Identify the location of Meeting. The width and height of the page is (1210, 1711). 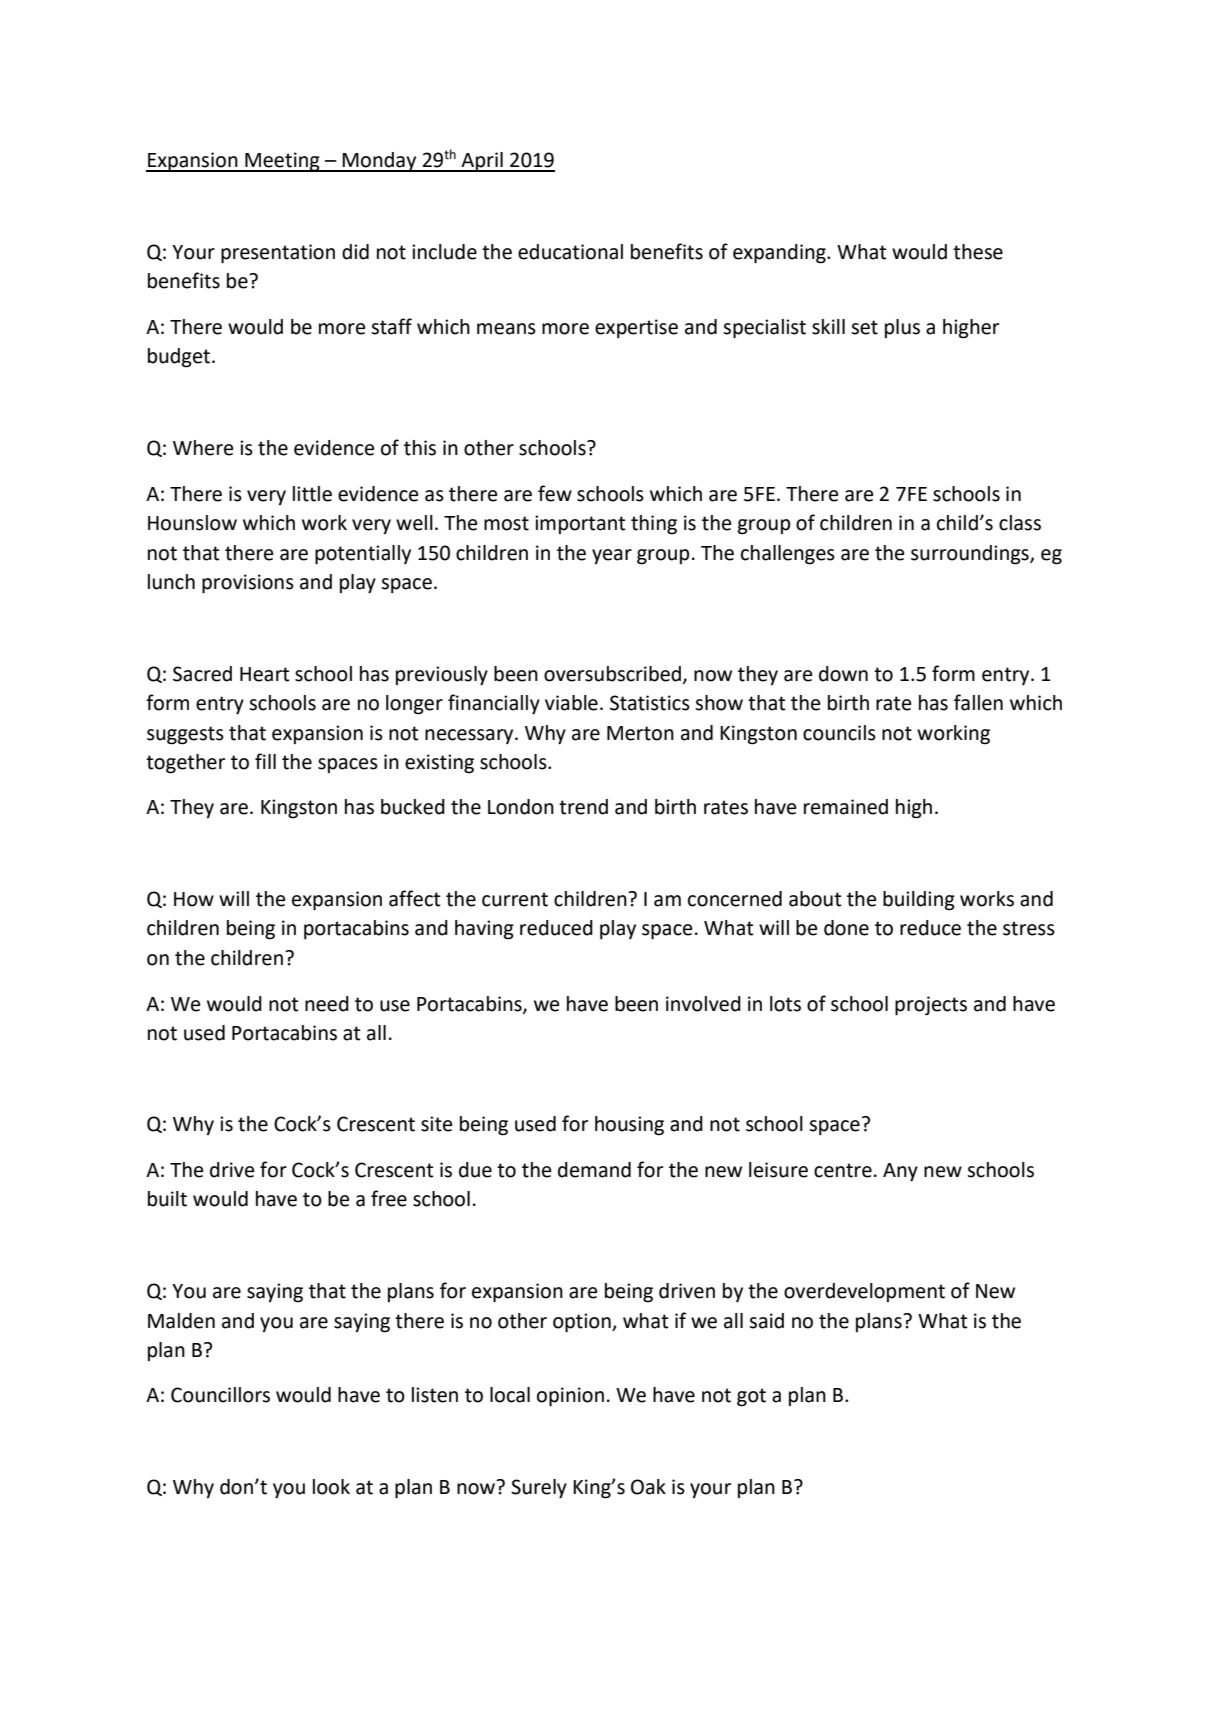
(282, 162).
